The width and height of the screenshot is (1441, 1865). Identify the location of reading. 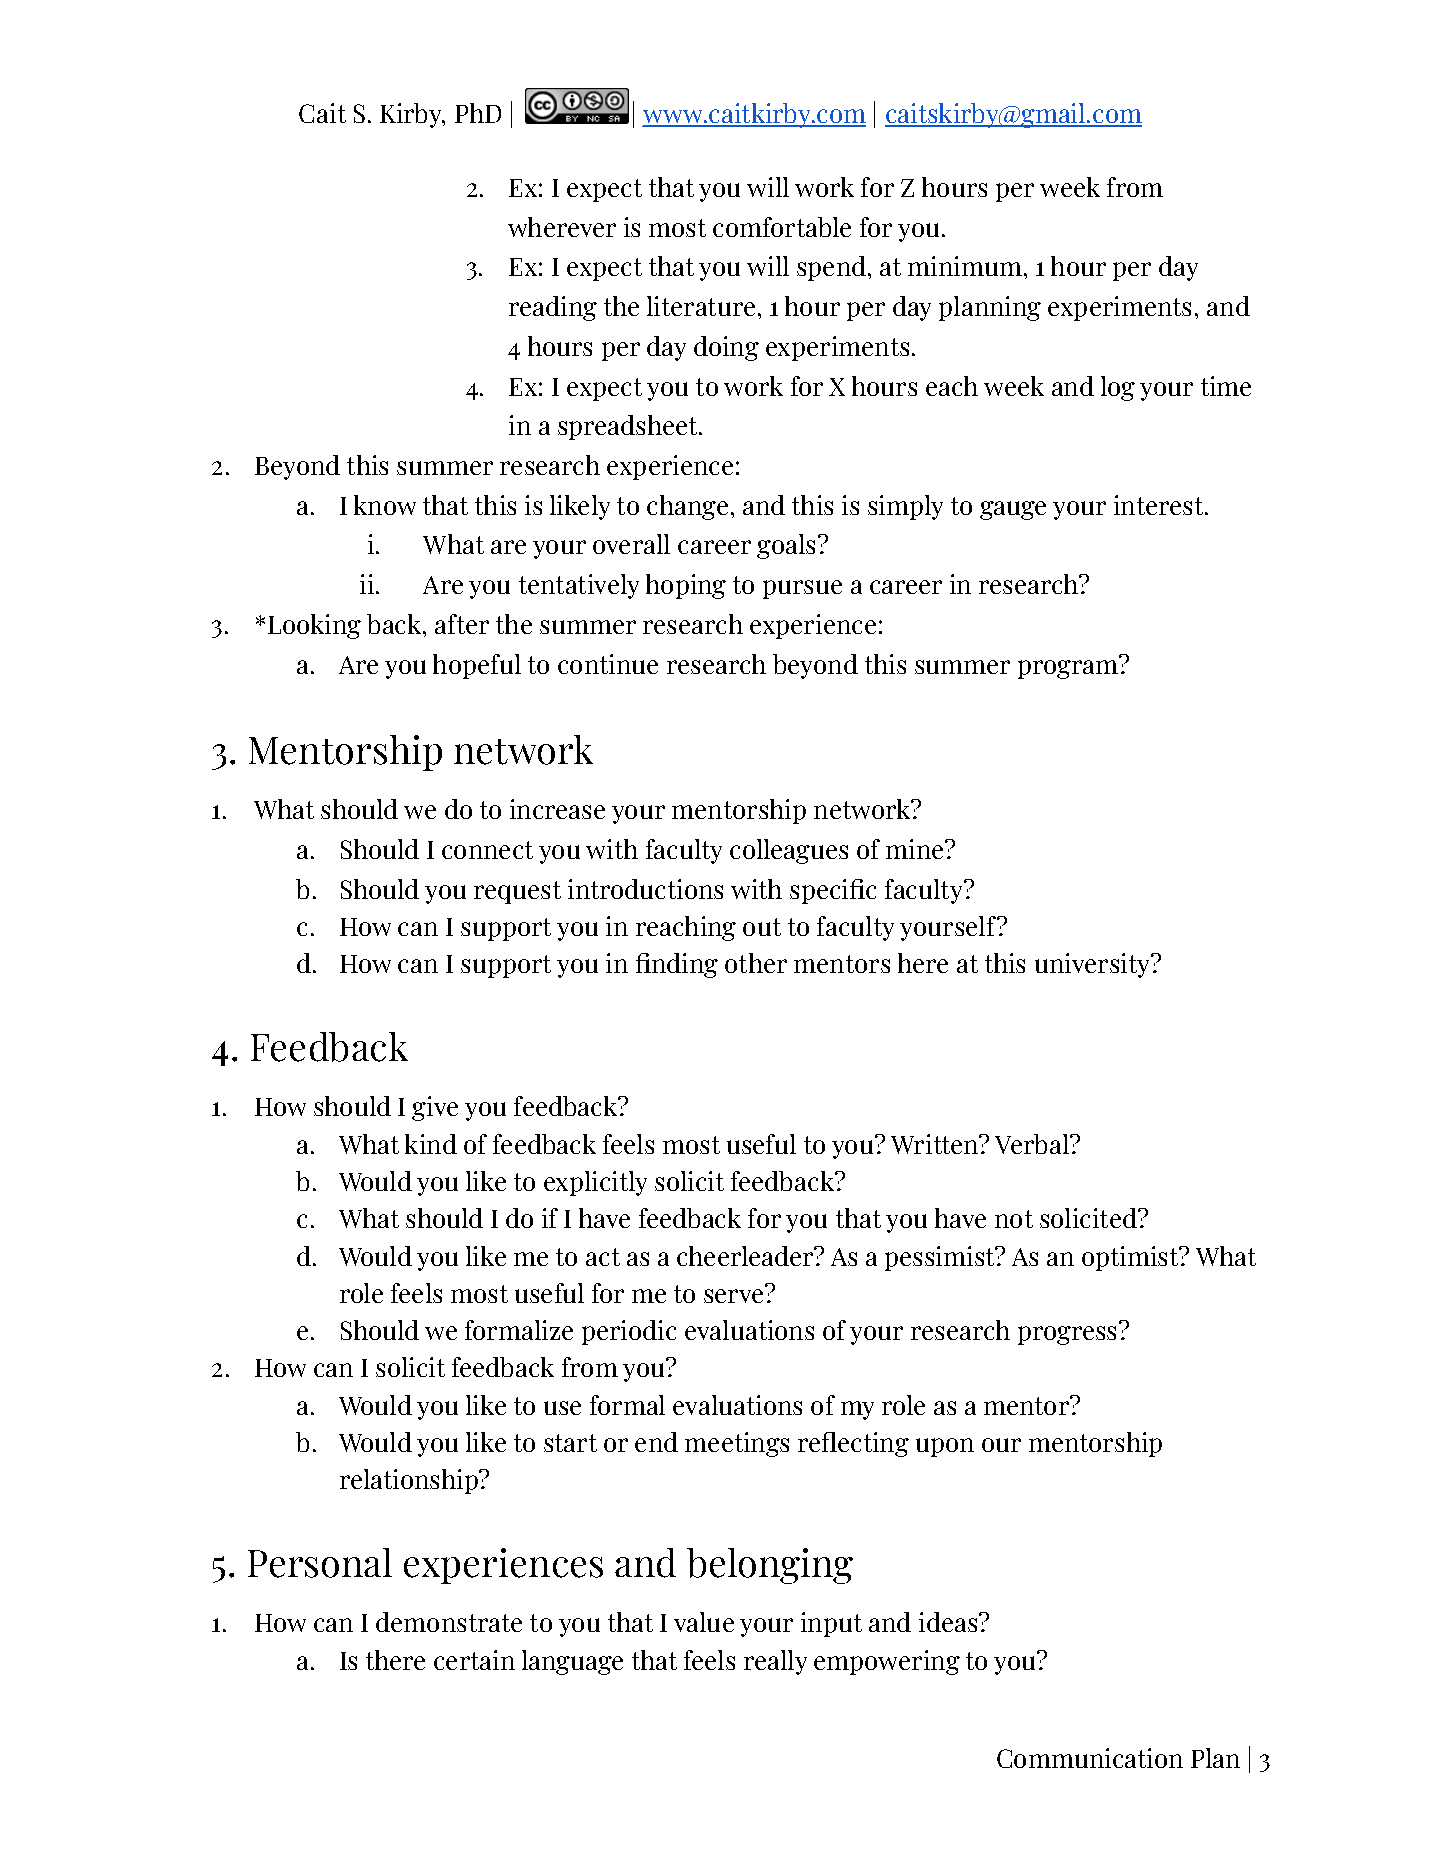
(553, 308).
